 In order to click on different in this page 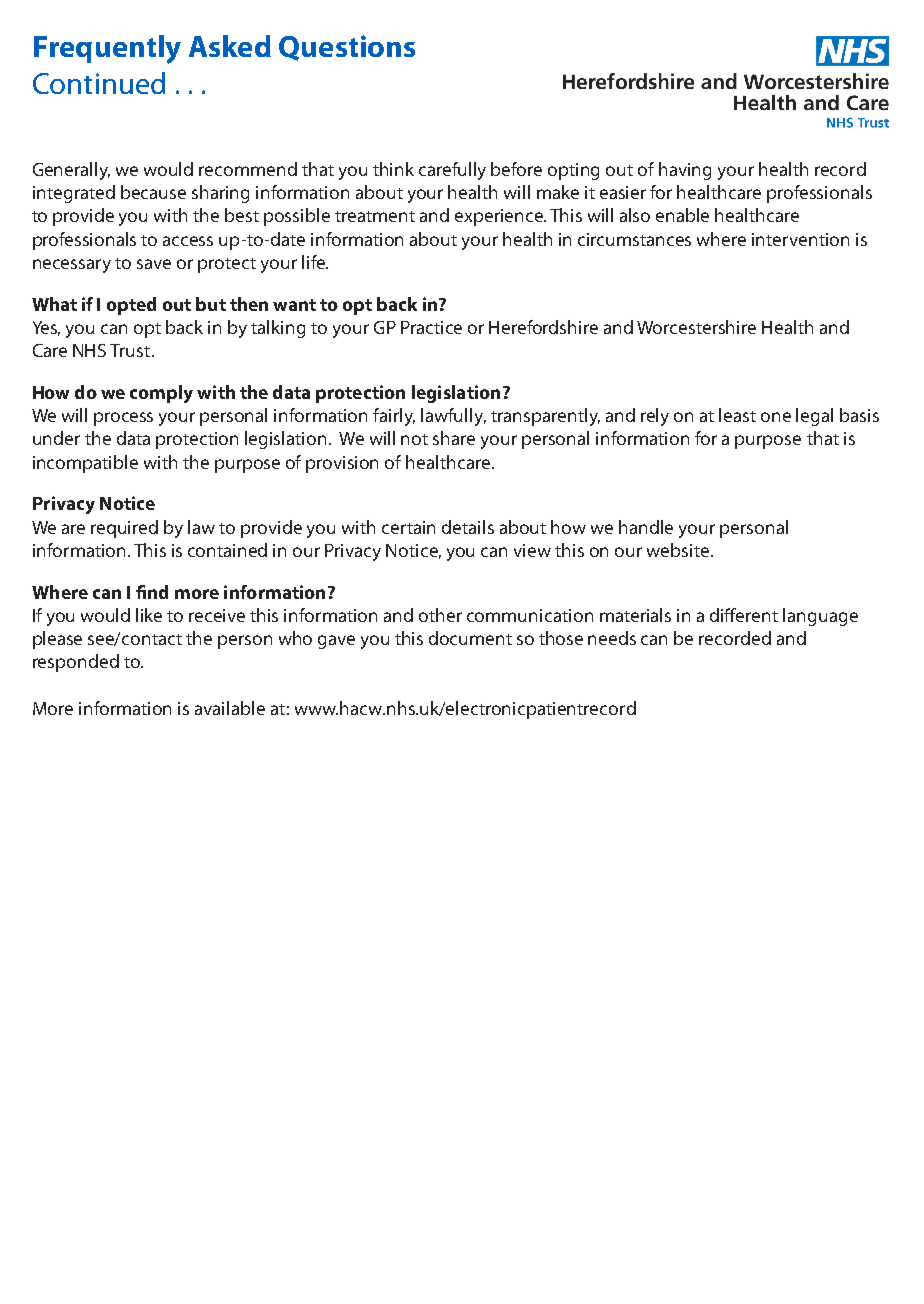, I will do `click(744, 615)`.
